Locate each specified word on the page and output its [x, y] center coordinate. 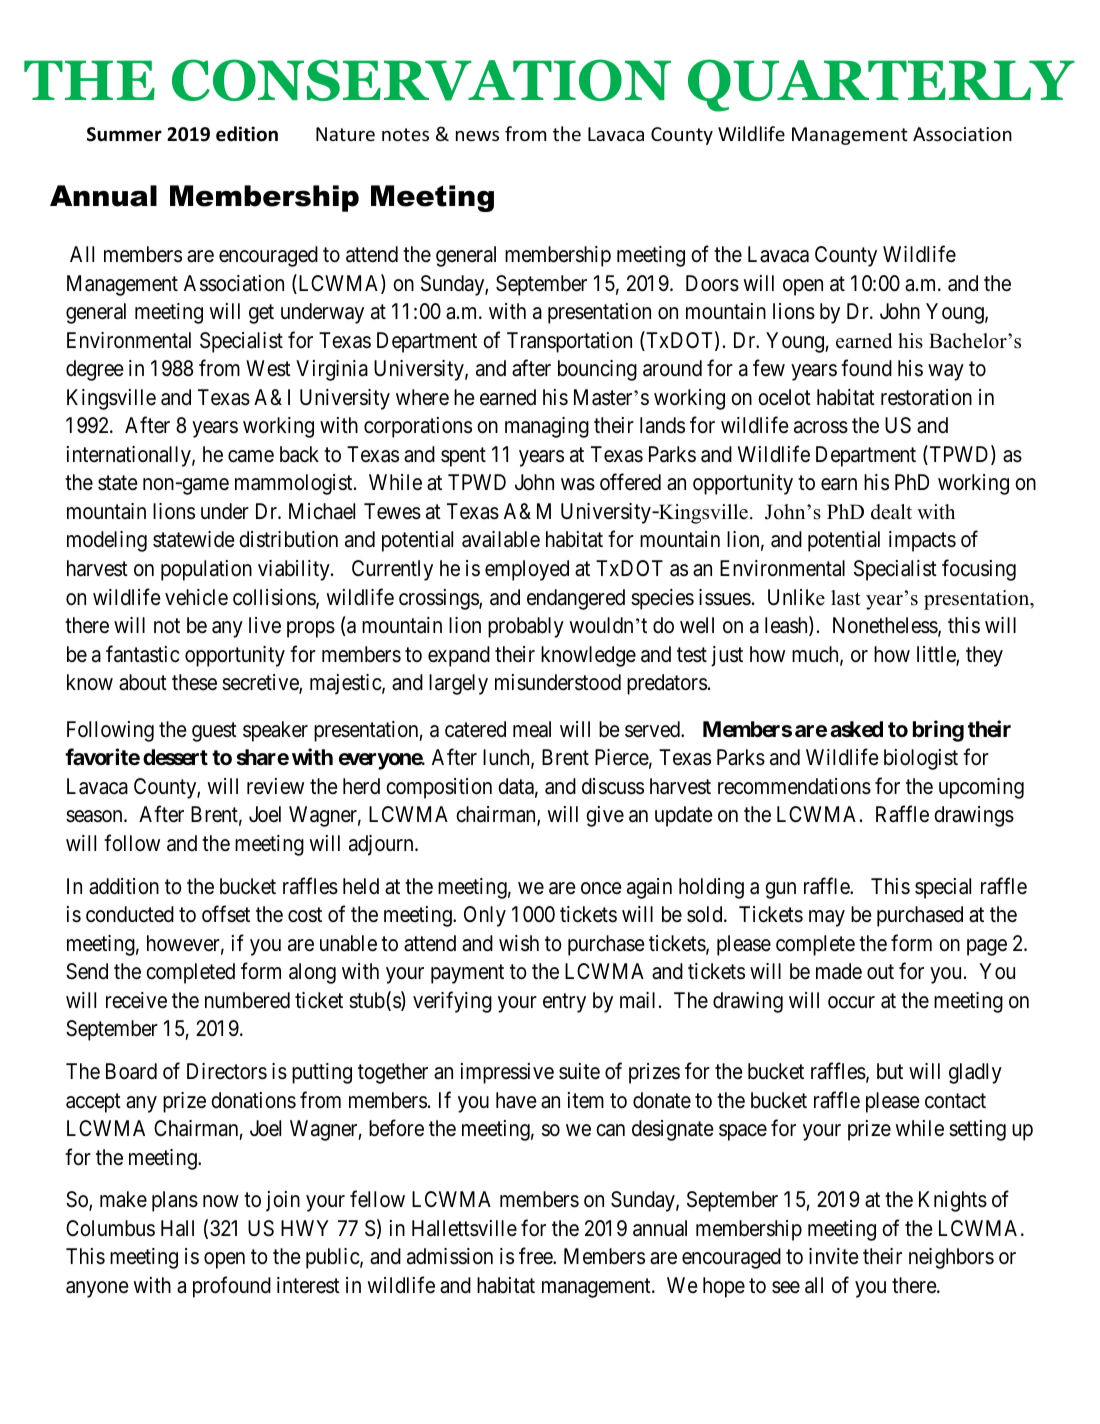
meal [532, 729]
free [536, 1256]
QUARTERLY [881, 85]
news [477, 136]
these [194, 682]
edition [247, 134]
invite [834, 1256]
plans [175, 1201]
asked [856, 729]
